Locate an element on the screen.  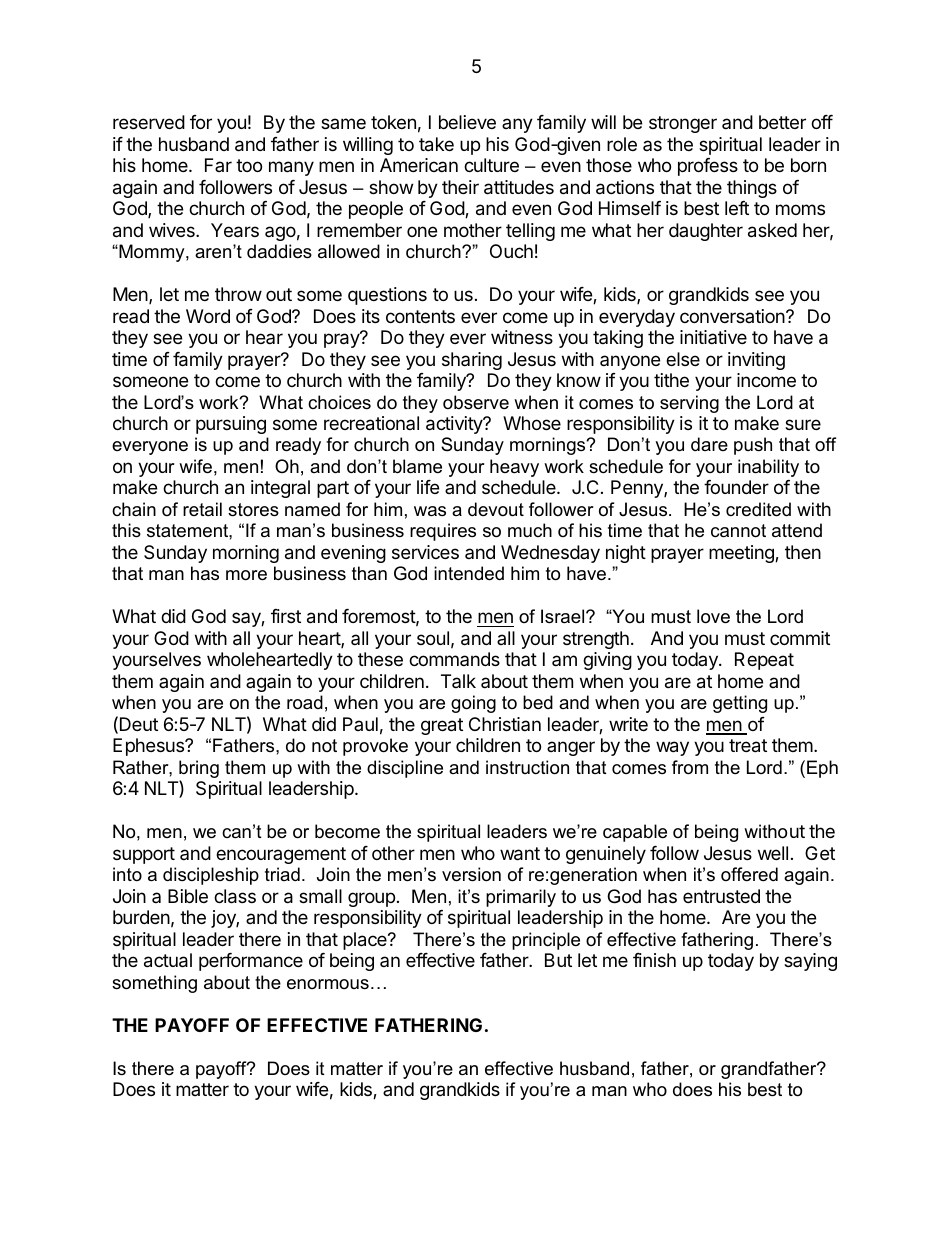
intended is located at coordinates (469, 573).
